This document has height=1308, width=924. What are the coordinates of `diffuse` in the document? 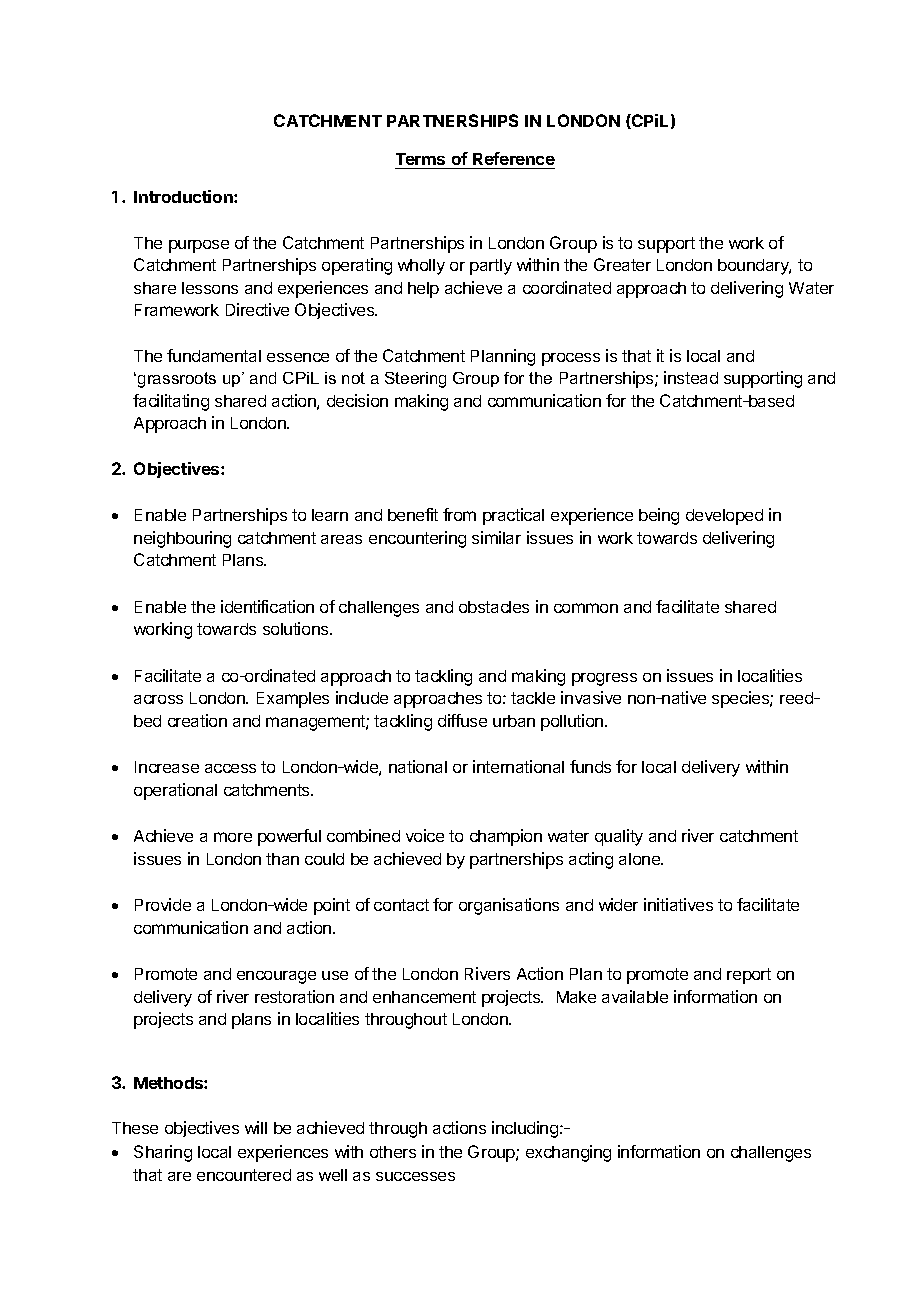 It's located at (462, 720).
